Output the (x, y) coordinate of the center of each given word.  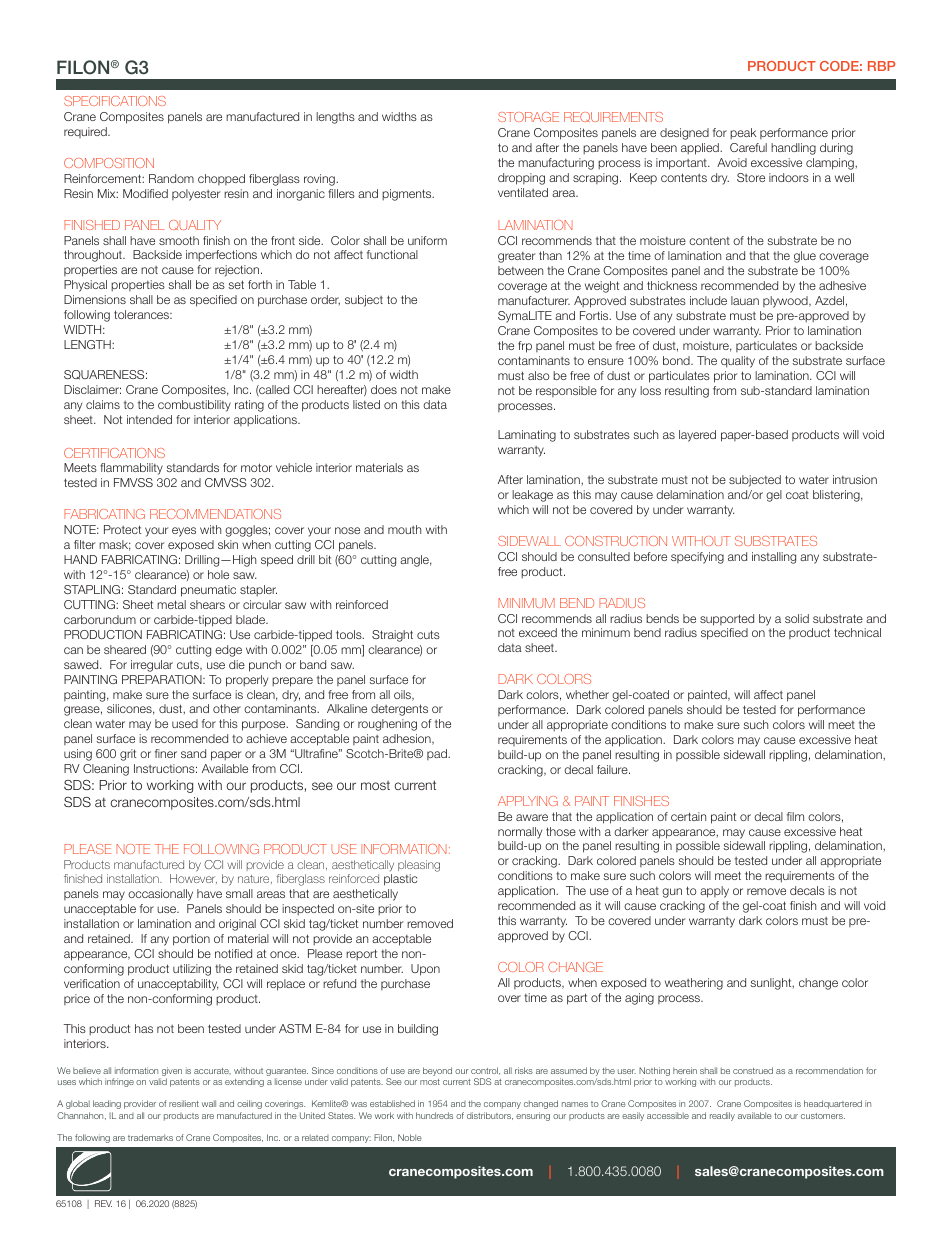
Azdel (829, 300)
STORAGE (528, 117)
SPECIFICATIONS (115, 101)
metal (171, 604)
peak (743, 133)
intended (149, 419)
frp (525, 347)
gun (672, 893)
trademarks (150, 1137)
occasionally (160, 895)
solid (797, 618)
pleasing (419, 866)
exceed (538, 632)
